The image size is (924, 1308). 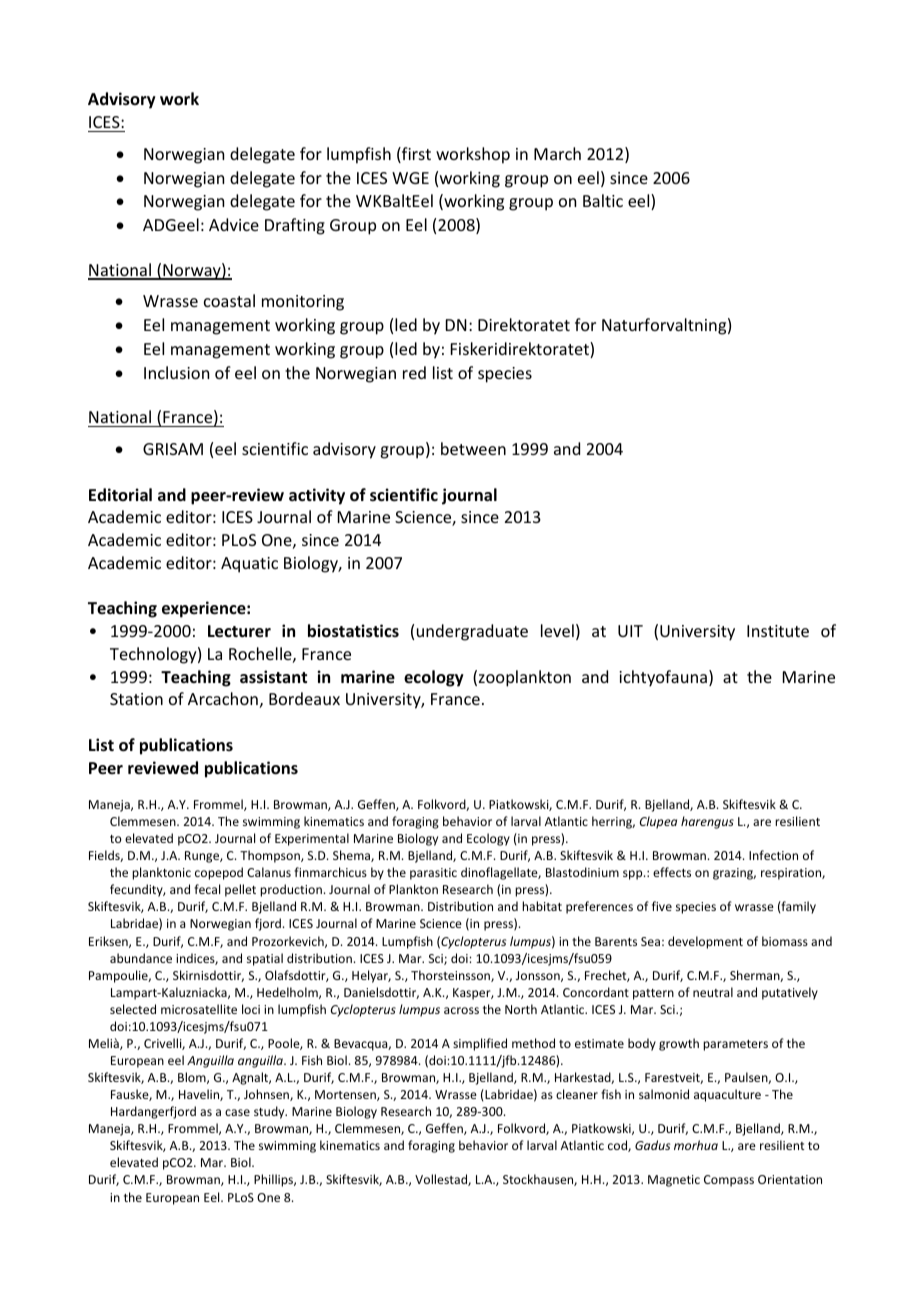 What do you see at coordinates (696, 1145) in the screenshot?
I see `morhua` at bounding box center [696, 1145].
